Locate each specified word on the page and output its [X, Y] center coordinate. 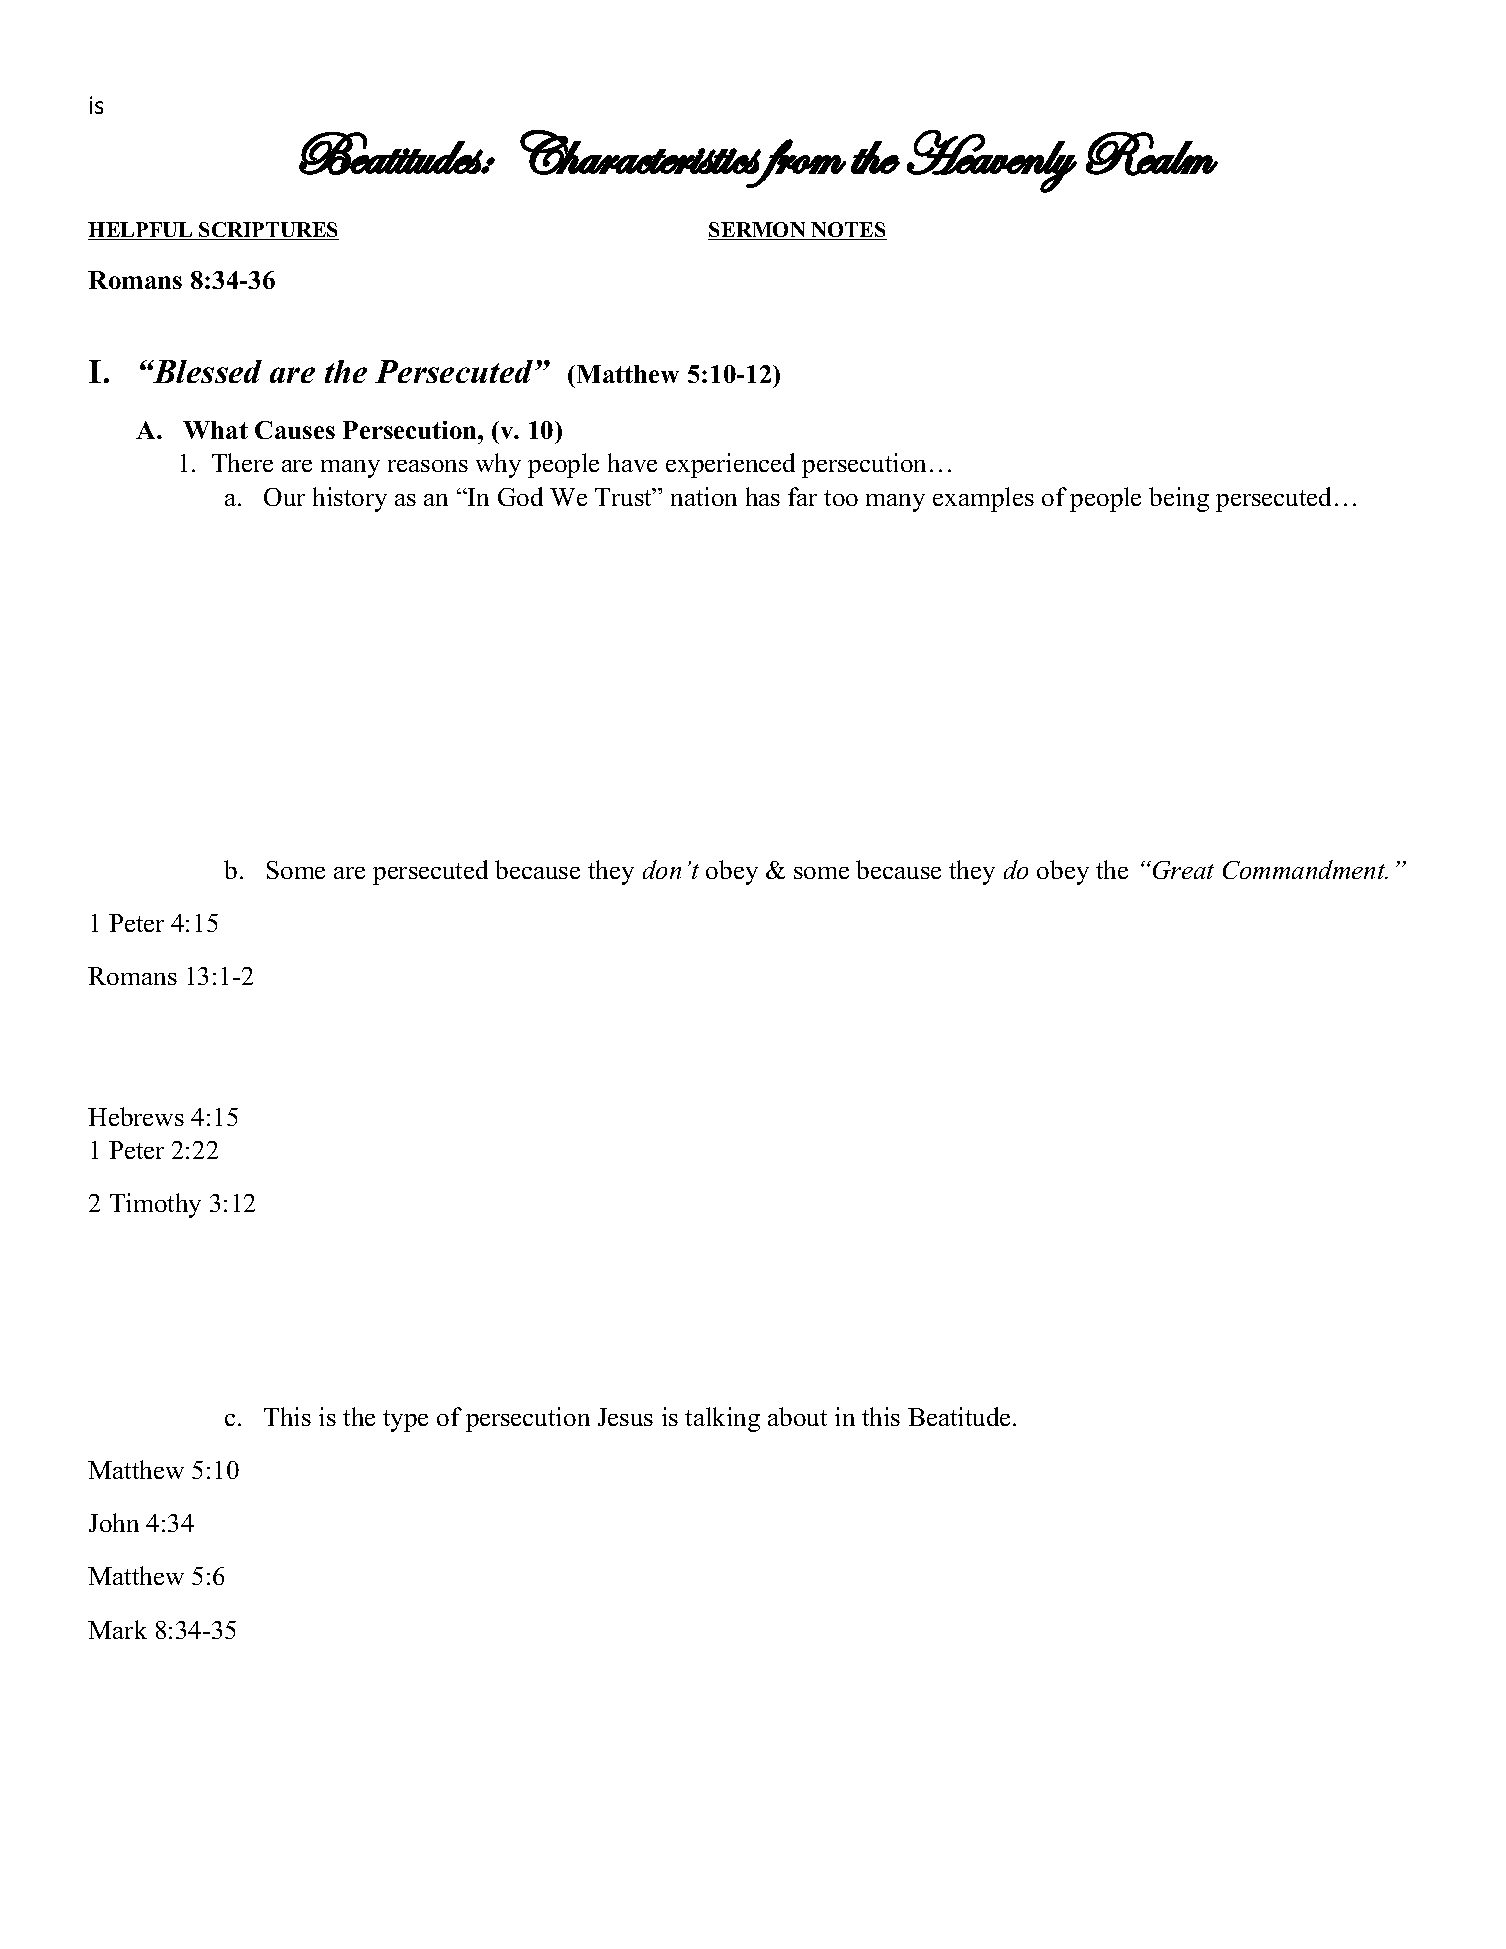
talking [722, 1419]
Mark [117, 1629]
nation [704, 496]
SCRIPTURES [268, 231]
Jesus [625, 1417]
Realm [1152, 154]
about [797, 1416]
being [1179, 499]
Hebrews [136, 1116]
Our [284, 497]
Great [1183, 870]
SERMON [758, 231]
